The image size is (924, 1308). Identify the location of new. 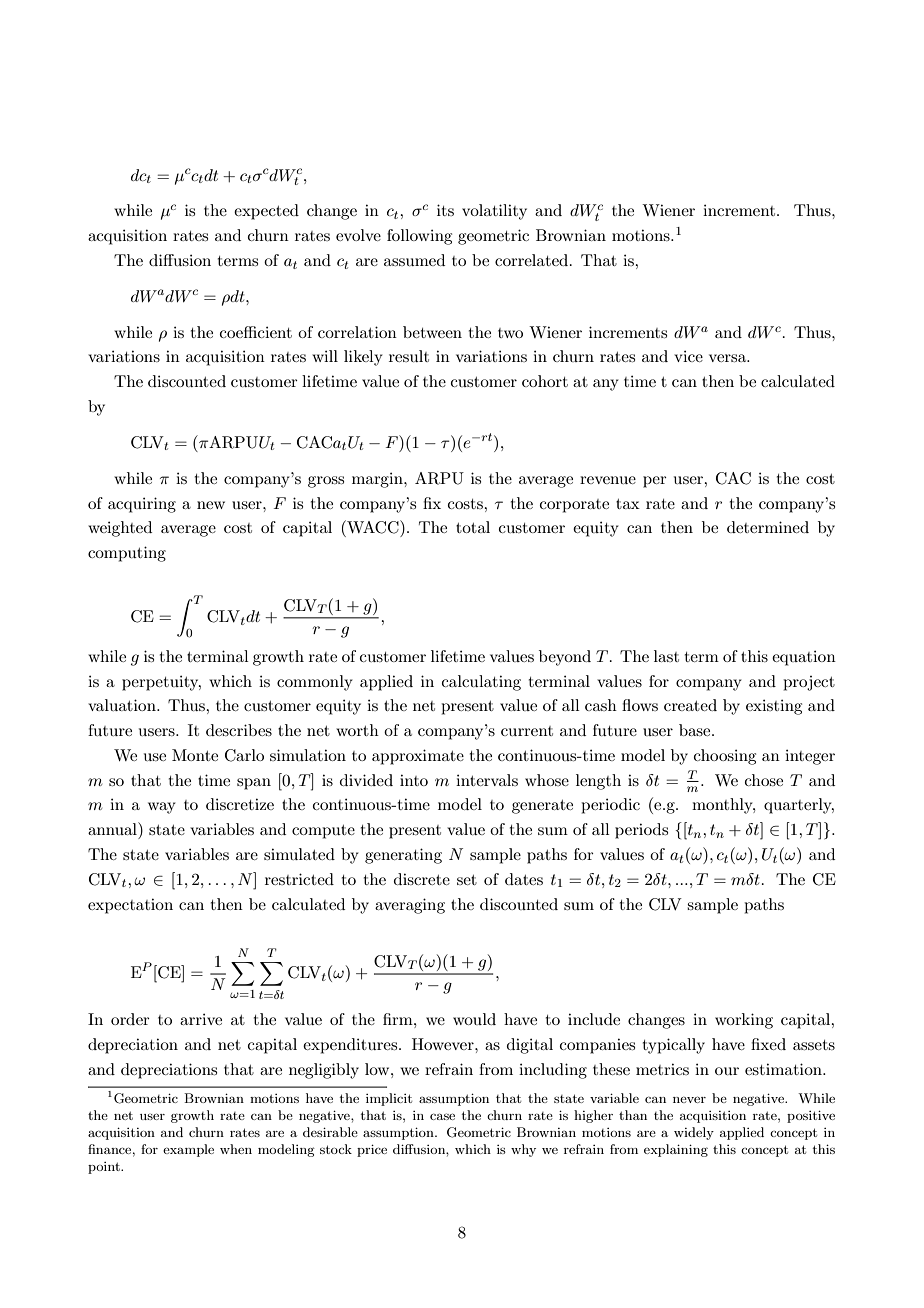
(211, 505).
